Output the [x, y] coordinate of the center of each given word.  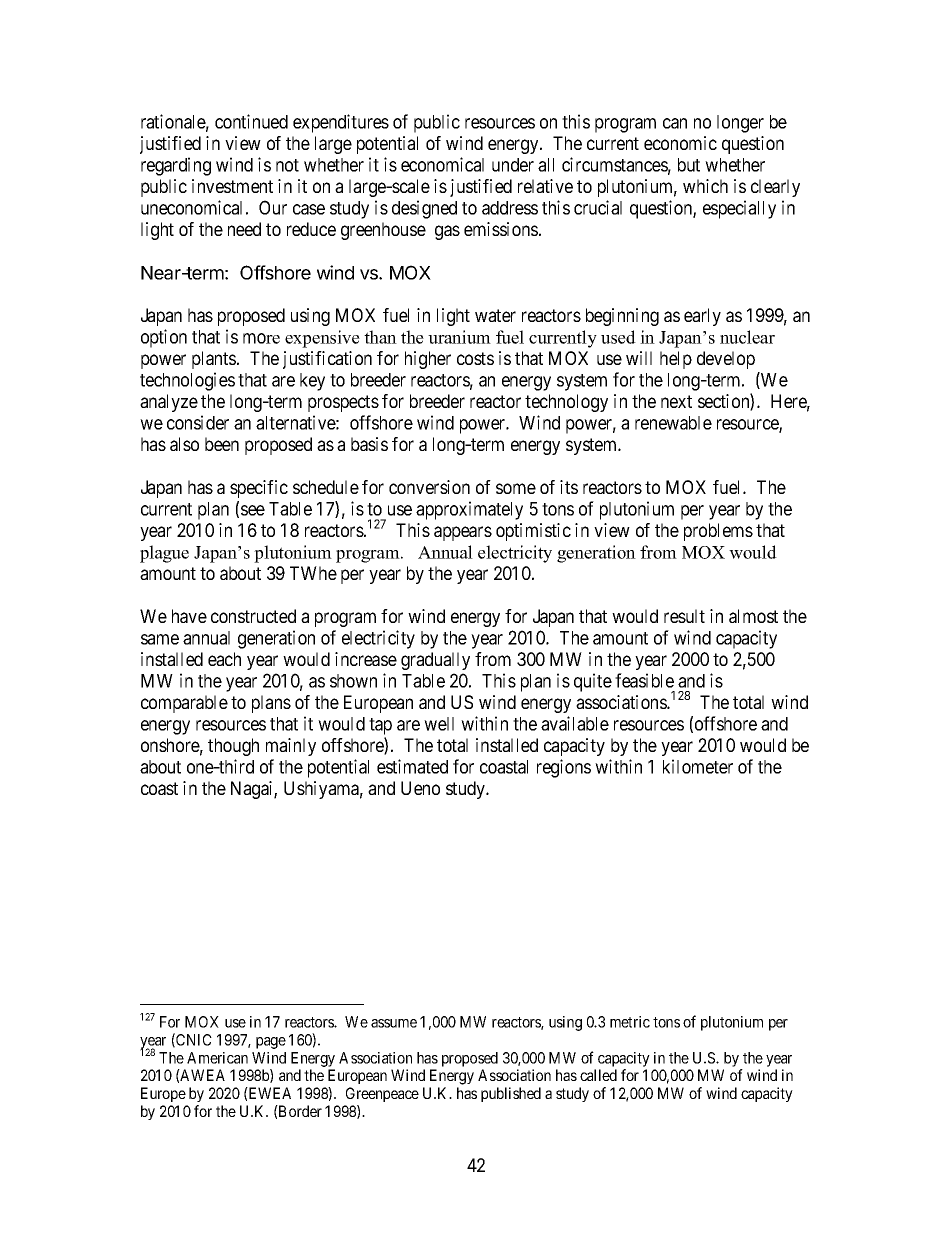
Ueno [420, 788]
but [689, 165]
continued [251, 121]
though [233, 747]
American [217, 1058]
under [513, 165]
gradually [435, 661]
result [684, 616]
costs [475, 358]
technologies [187, 381]
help [676, 360]
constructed [253, 616]
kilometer [698, 766]
